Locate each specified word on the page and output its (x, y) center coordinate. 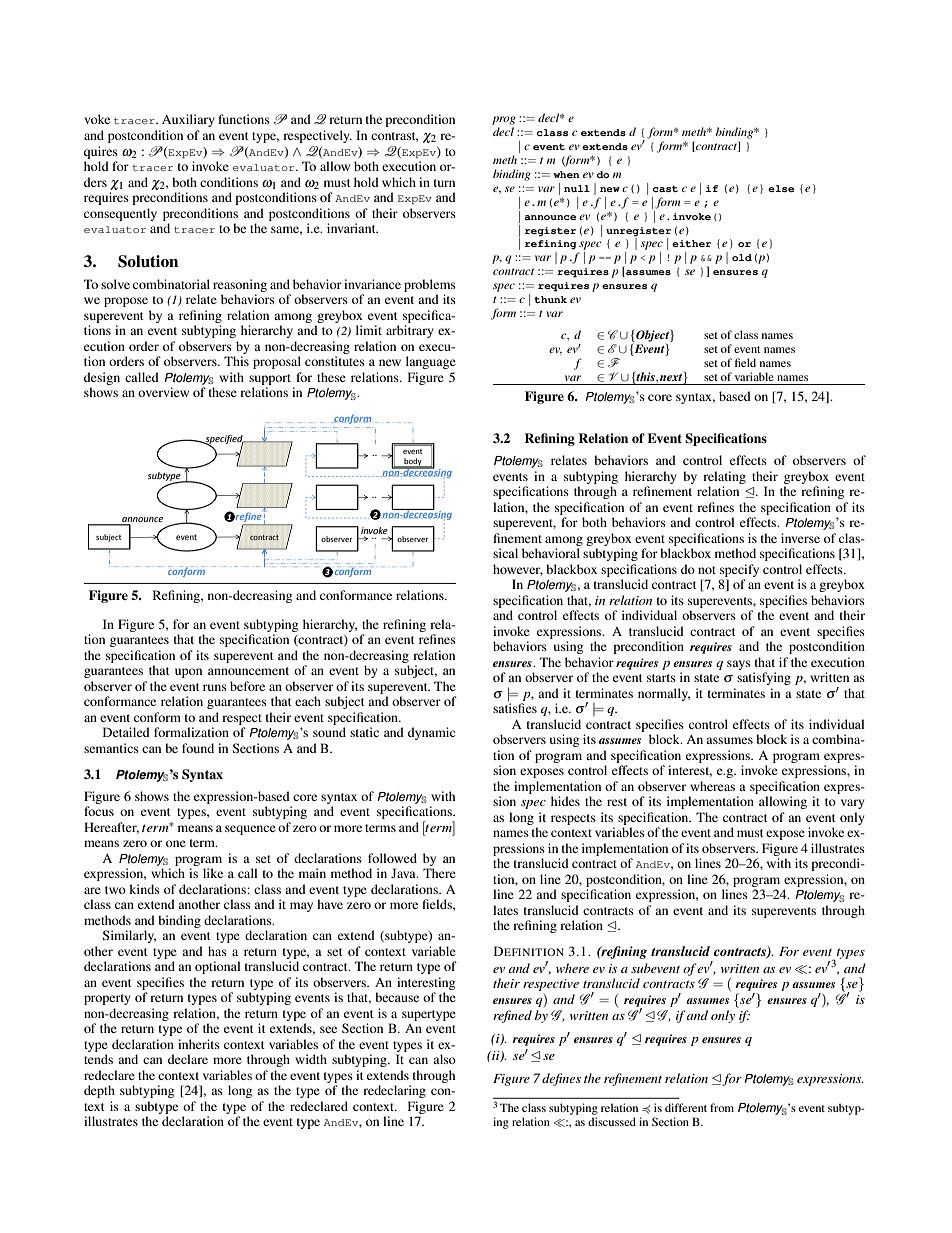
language (431, 362)
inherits (199, 1044)
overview (163, 392)
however (518, 570)
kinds (145, 889)
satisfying (764, 678)
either (691, 243)
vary (852, 804)
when (566, 174)
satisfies (515, 707)
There (439, 873)
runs (215, 687)
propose (126, 302)
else (781, 188)
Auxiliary (188, 120)
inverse (800, 538)
